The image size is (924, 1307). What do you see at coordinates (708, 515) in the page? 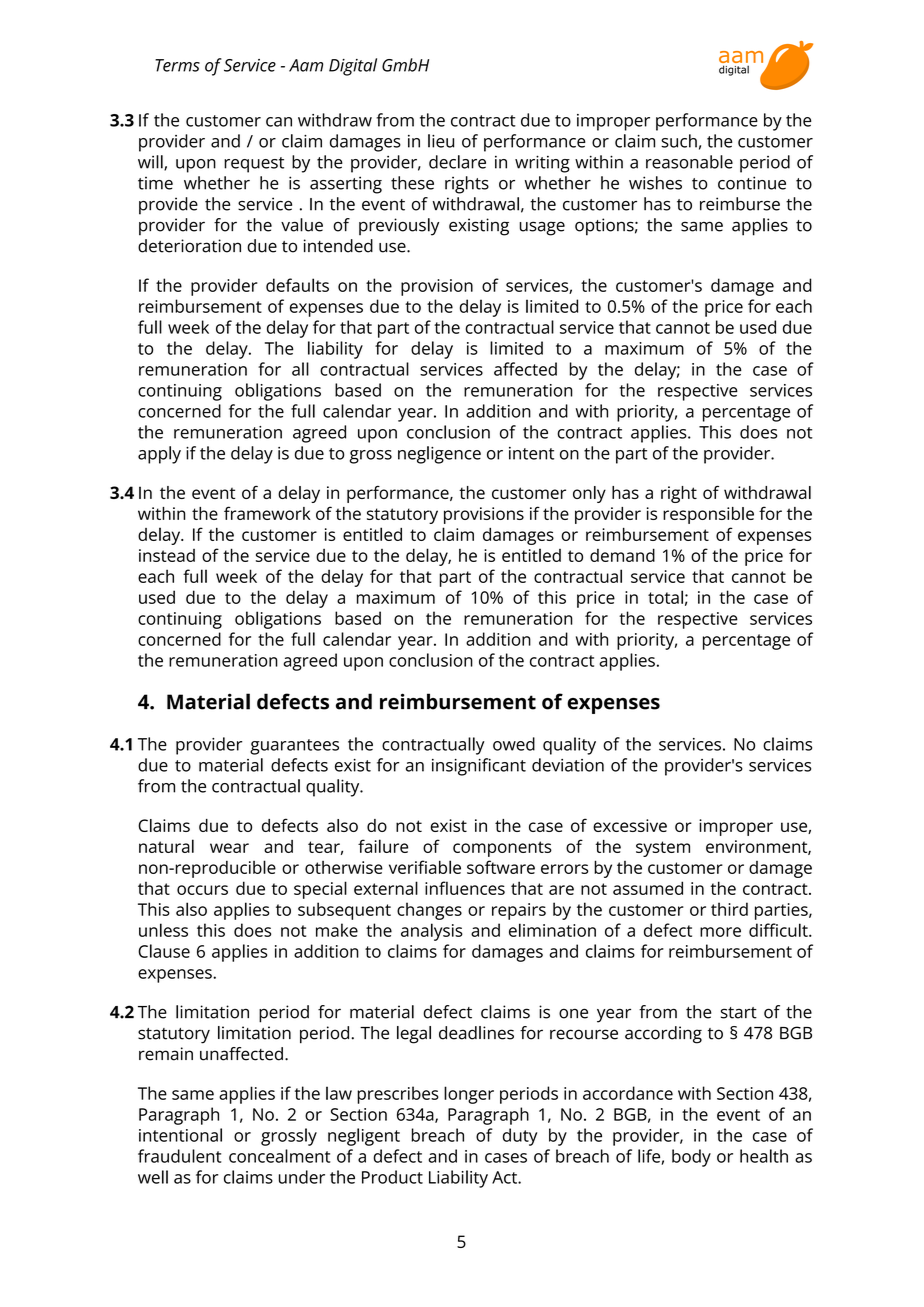
I see `responsible` at bounding box center [708, 515].
